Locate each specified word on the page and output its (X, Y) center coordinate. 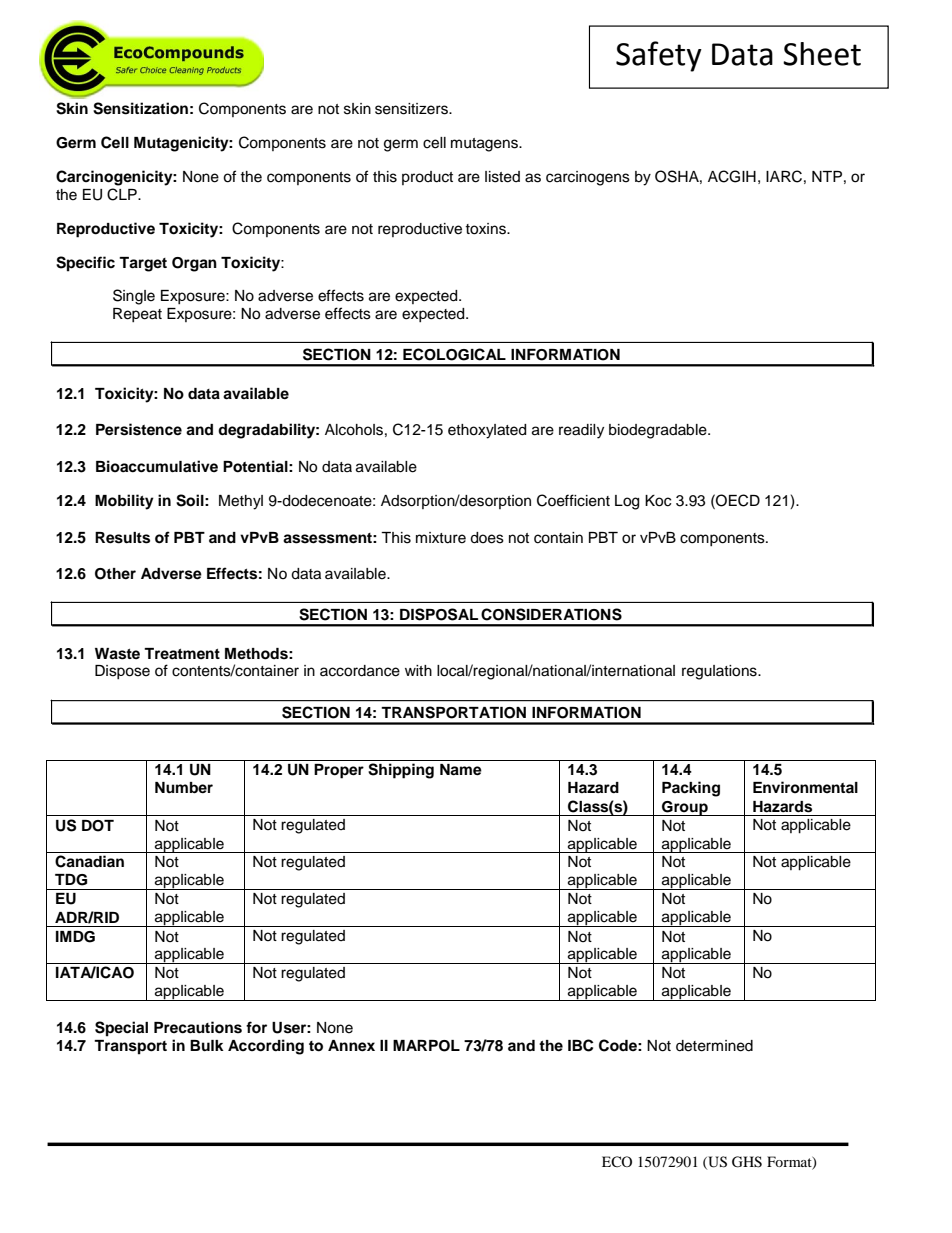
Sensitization (140, 108)
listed (502, 177)
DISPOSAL (439, 614)
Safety (659, 56)
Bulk (207, 1045)
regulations (720, 672)
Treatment (182, 653)
